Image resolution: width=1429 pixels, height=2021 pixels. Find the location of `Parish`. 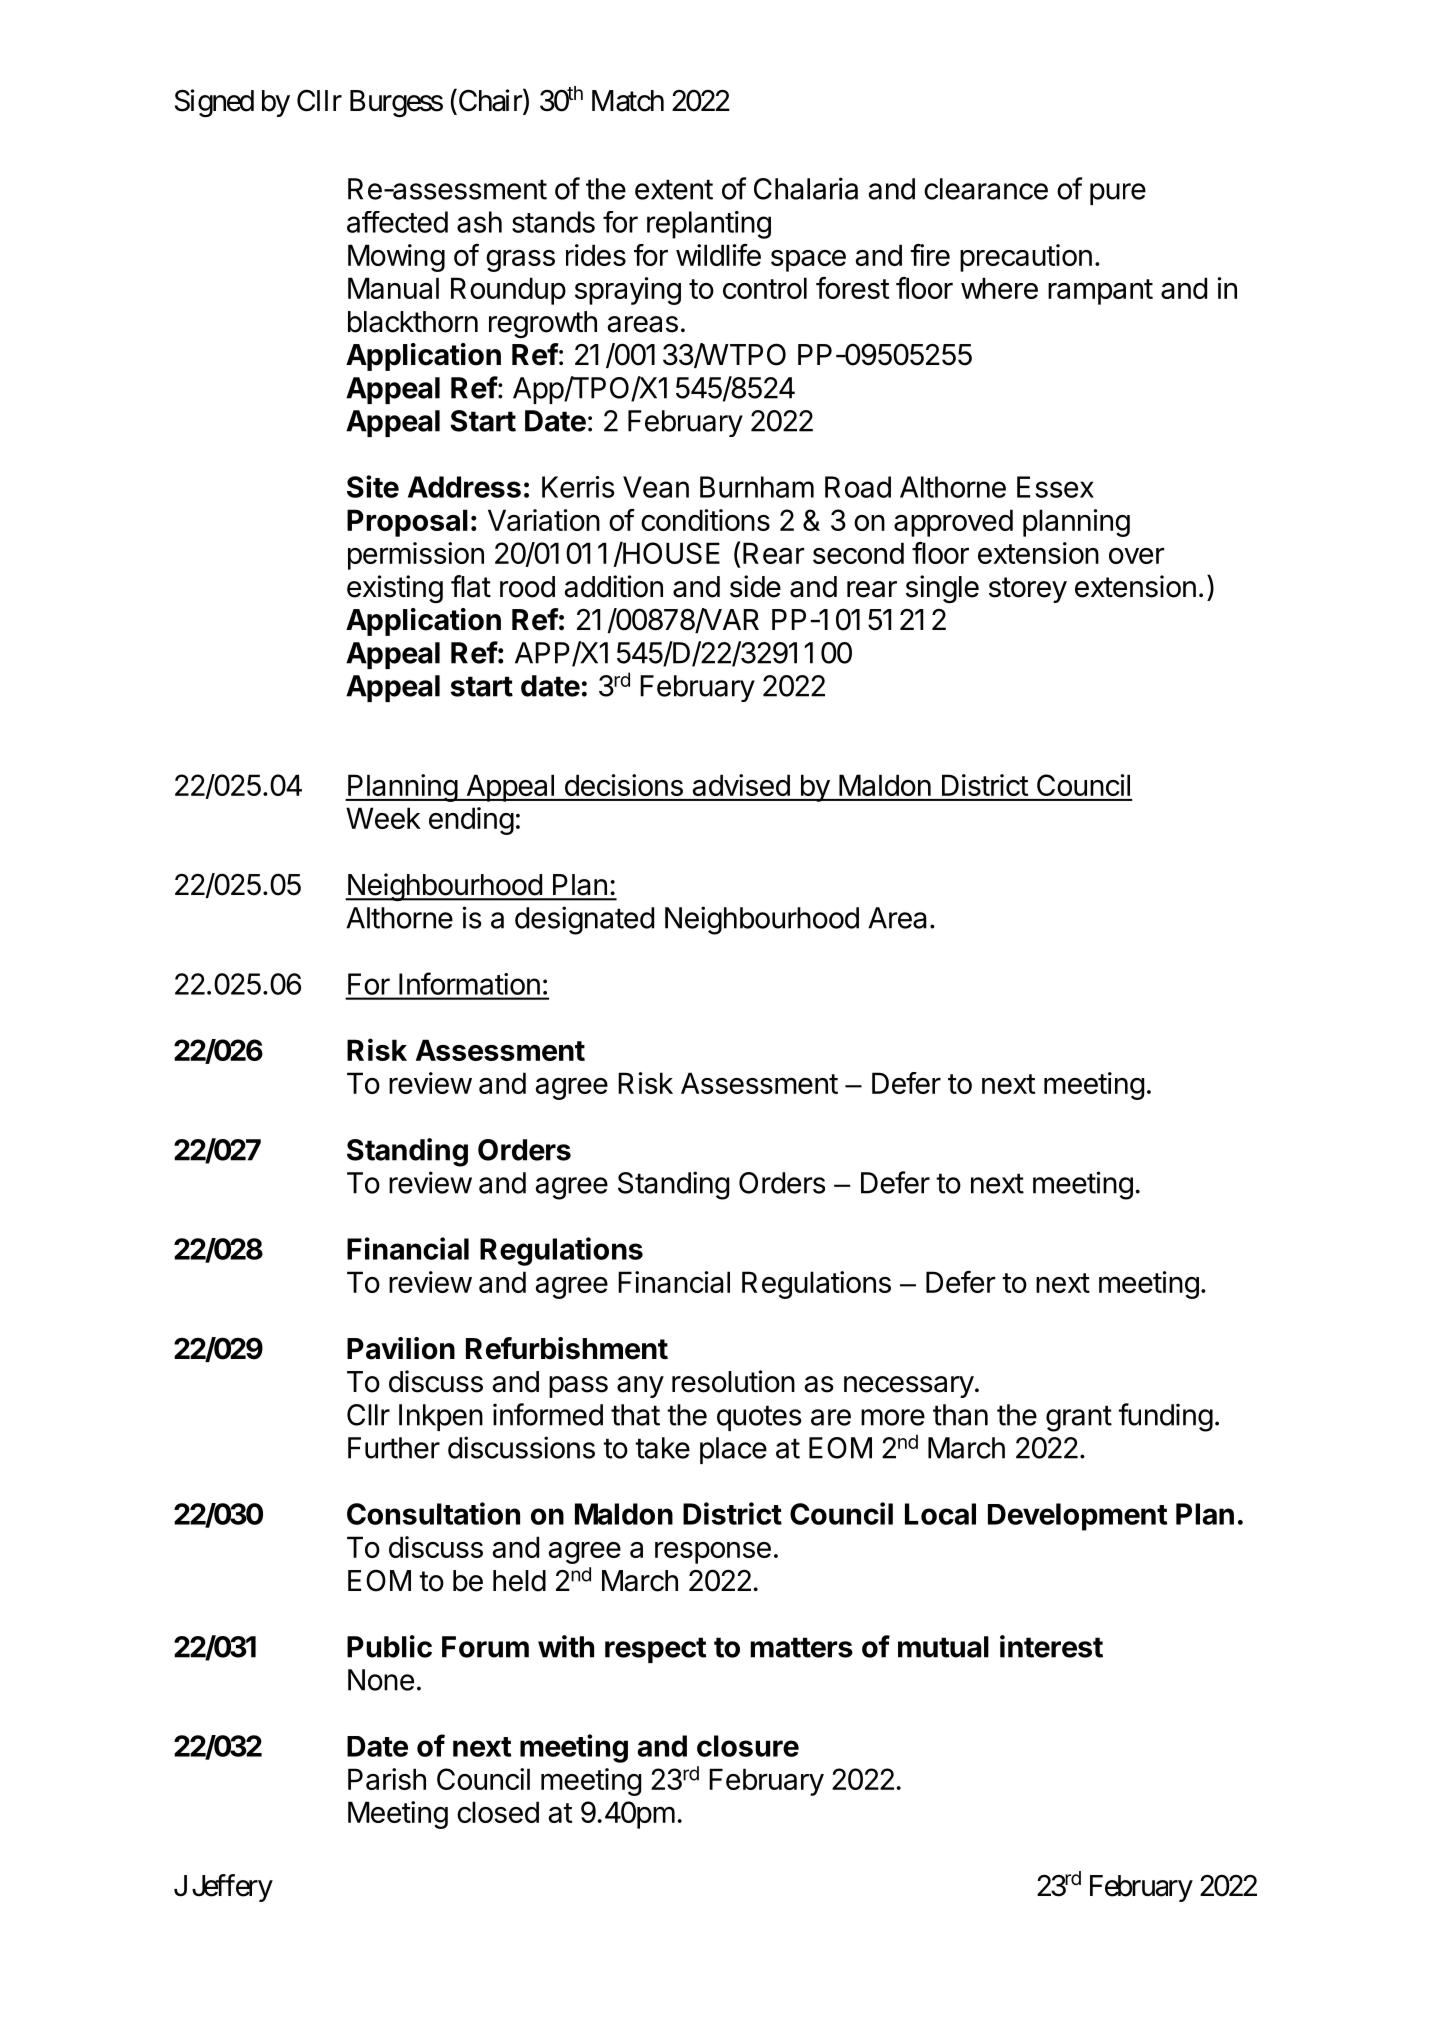

Parish is located at coordinates (387, 1779).
